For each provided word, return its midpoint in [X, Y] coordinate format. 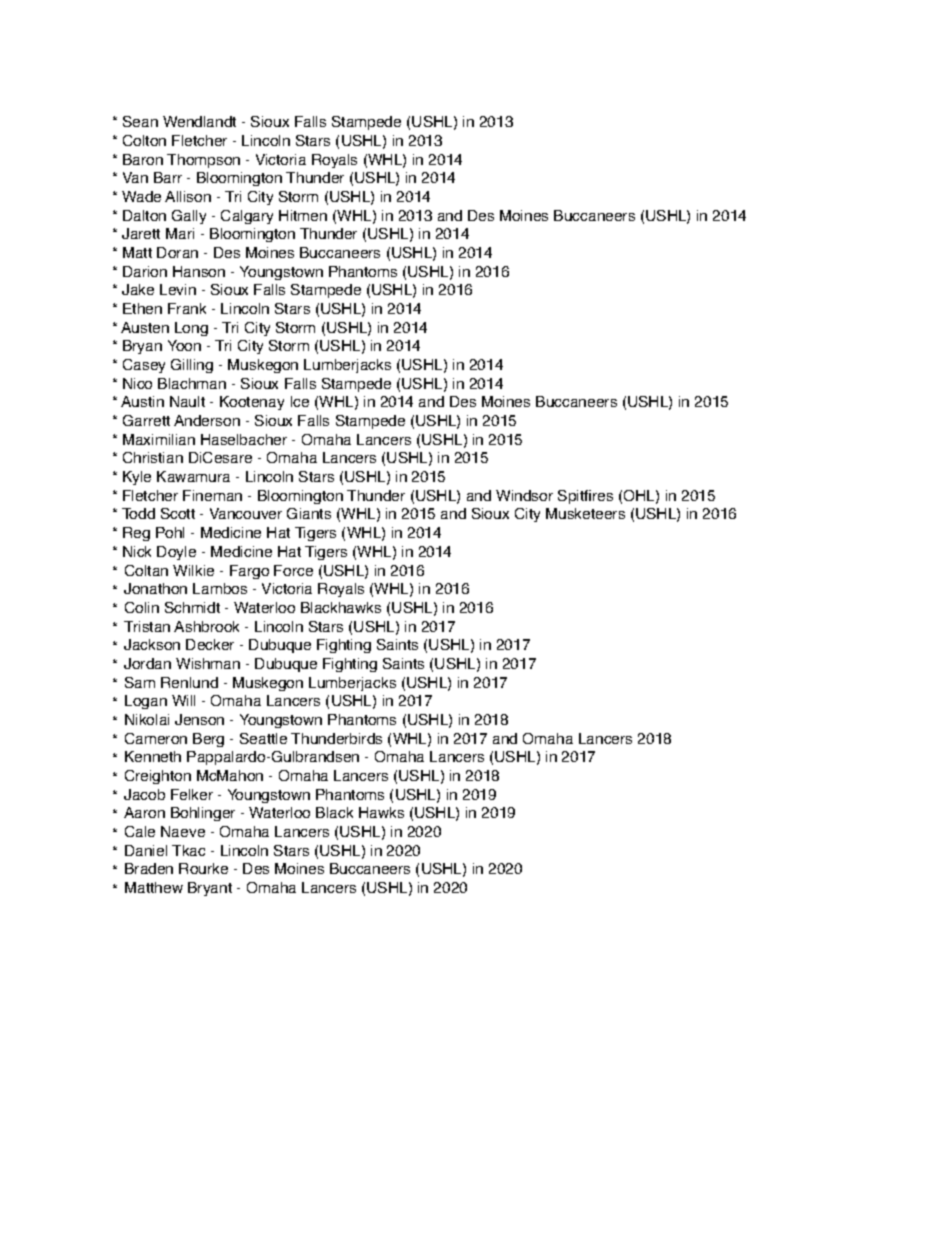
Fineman [212, 495]
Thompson [203, 161]
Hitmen [303, 215]
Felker [192, 794]
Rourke [203, 868]
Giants [309, 513]
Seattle [263, 738]
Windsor [524, 495]
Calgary [247, 217]
